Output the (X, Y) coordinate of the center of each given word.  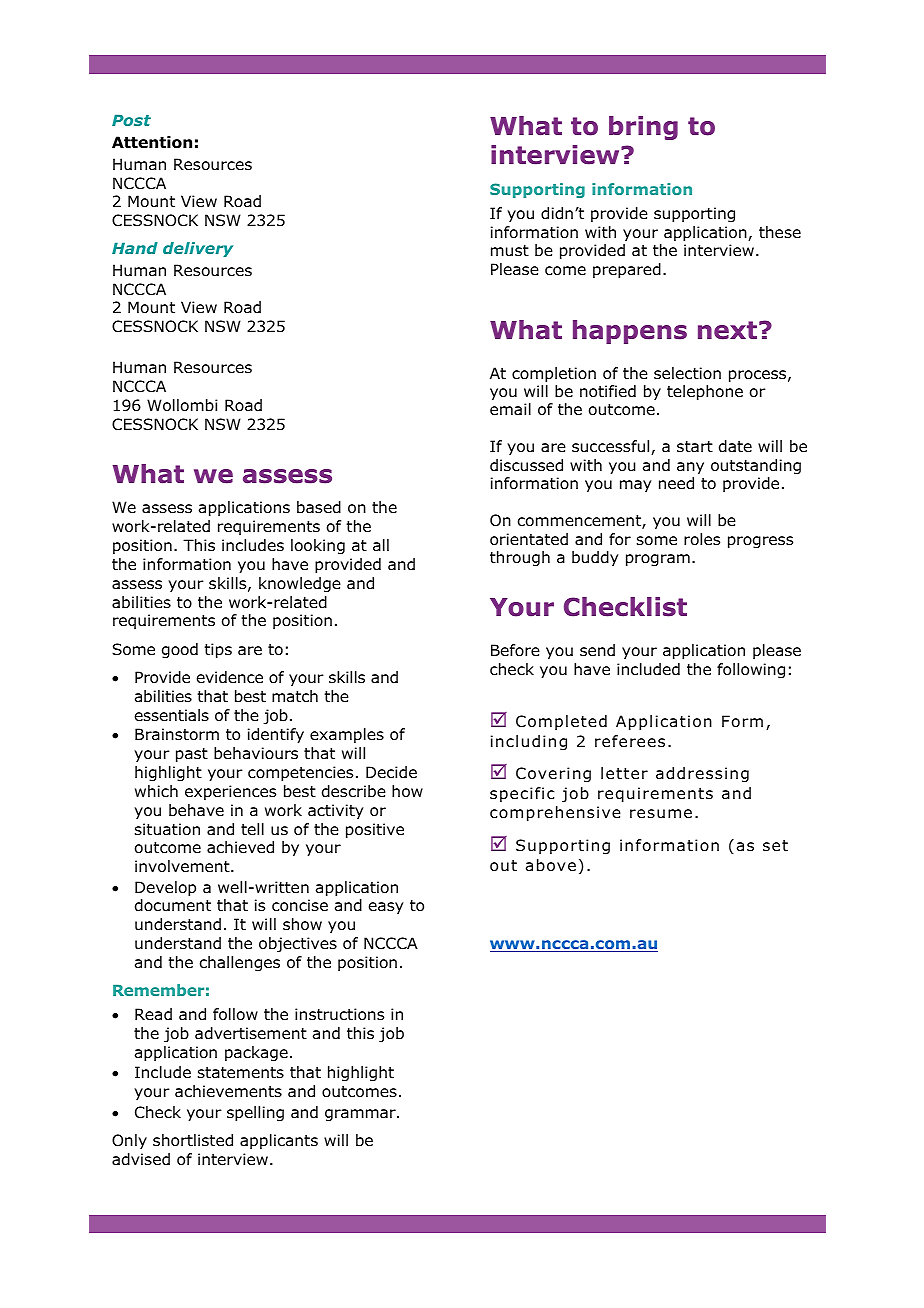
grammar (361, 1115)
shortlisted (193, 1140)
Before (515, 650)
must (510, 251)
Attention (152, 142)
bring (643, 128)
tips (218, 650)
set (775, 845)
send (597, 650)
